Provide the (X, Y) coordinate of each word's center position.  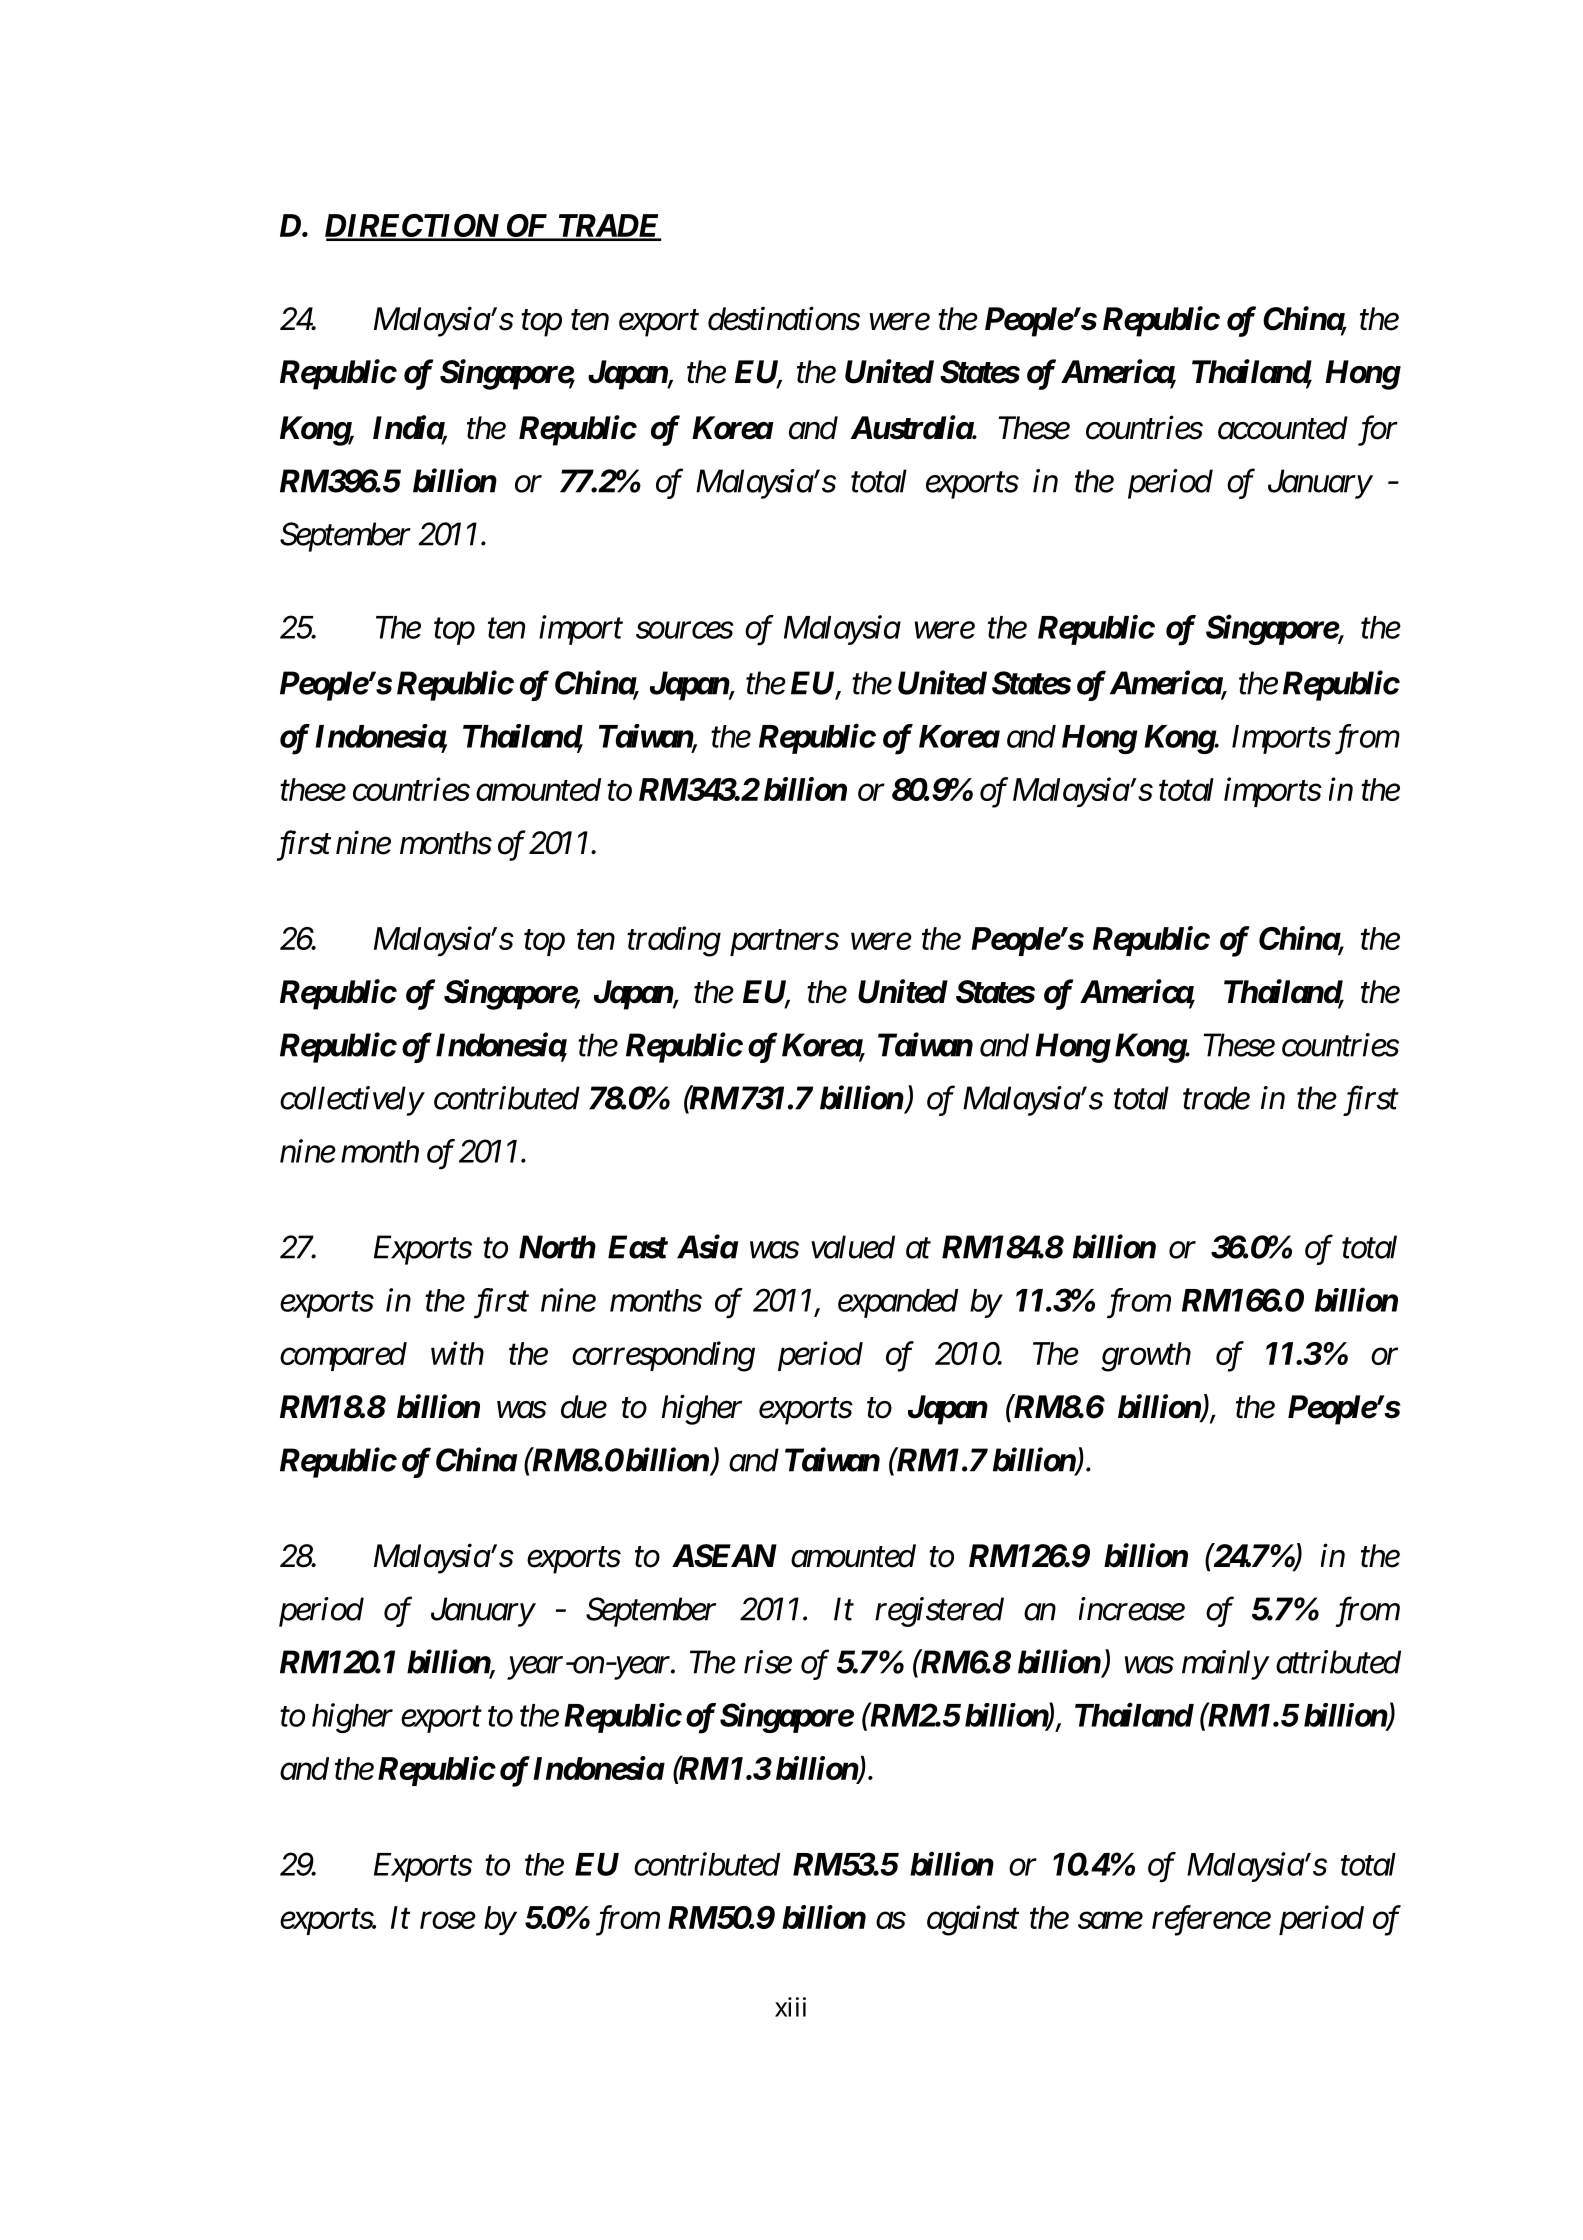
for (1378, 430)
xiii (790, 2007)
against (973, 1921)
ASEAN (724, 1556)
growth (1146, 1357)
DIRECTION (413, 227)
